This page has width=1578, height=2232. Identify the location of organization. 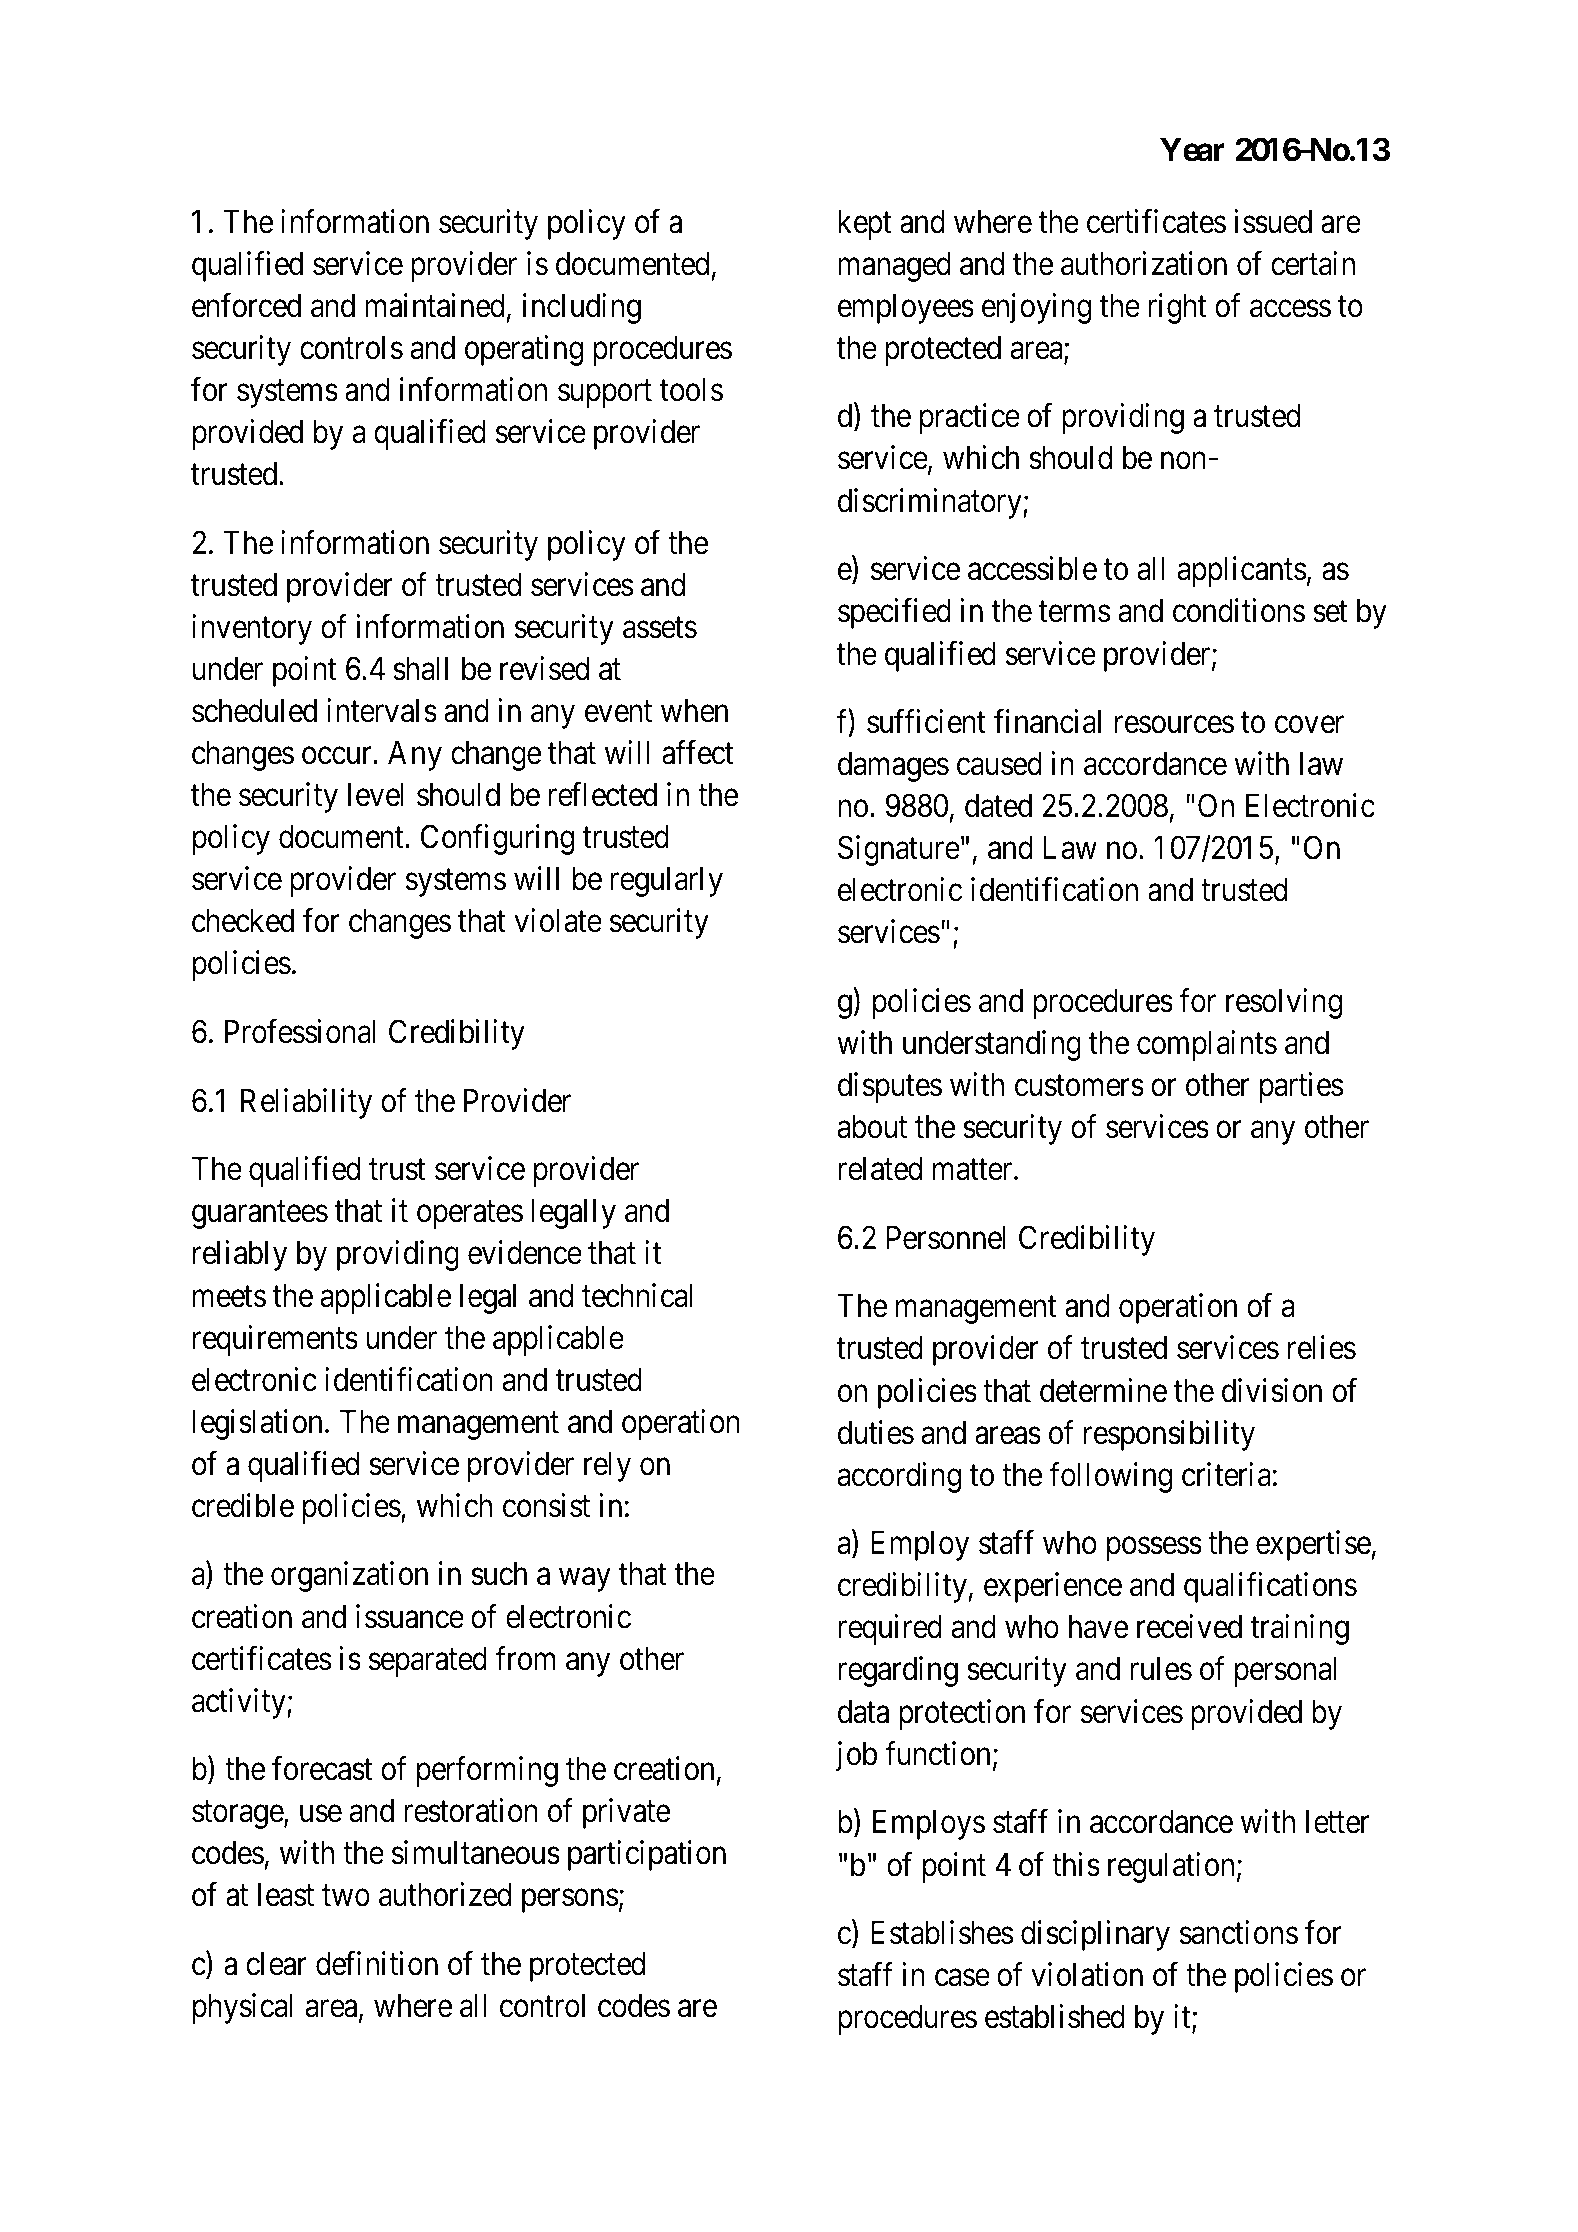
(349, 1577).
